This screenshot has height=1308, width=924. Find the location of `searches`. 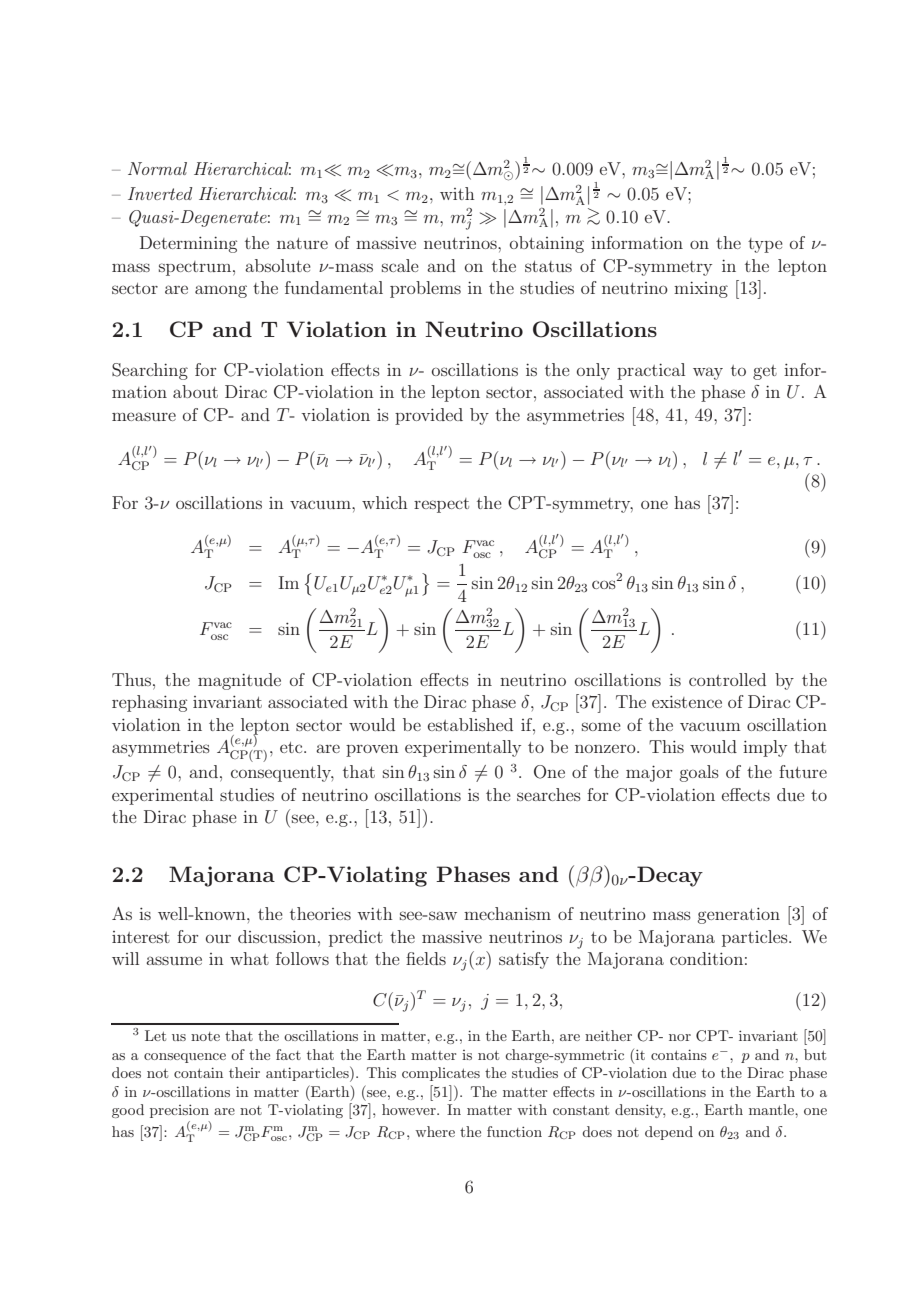

searches is located at coordinates (549, 794).
